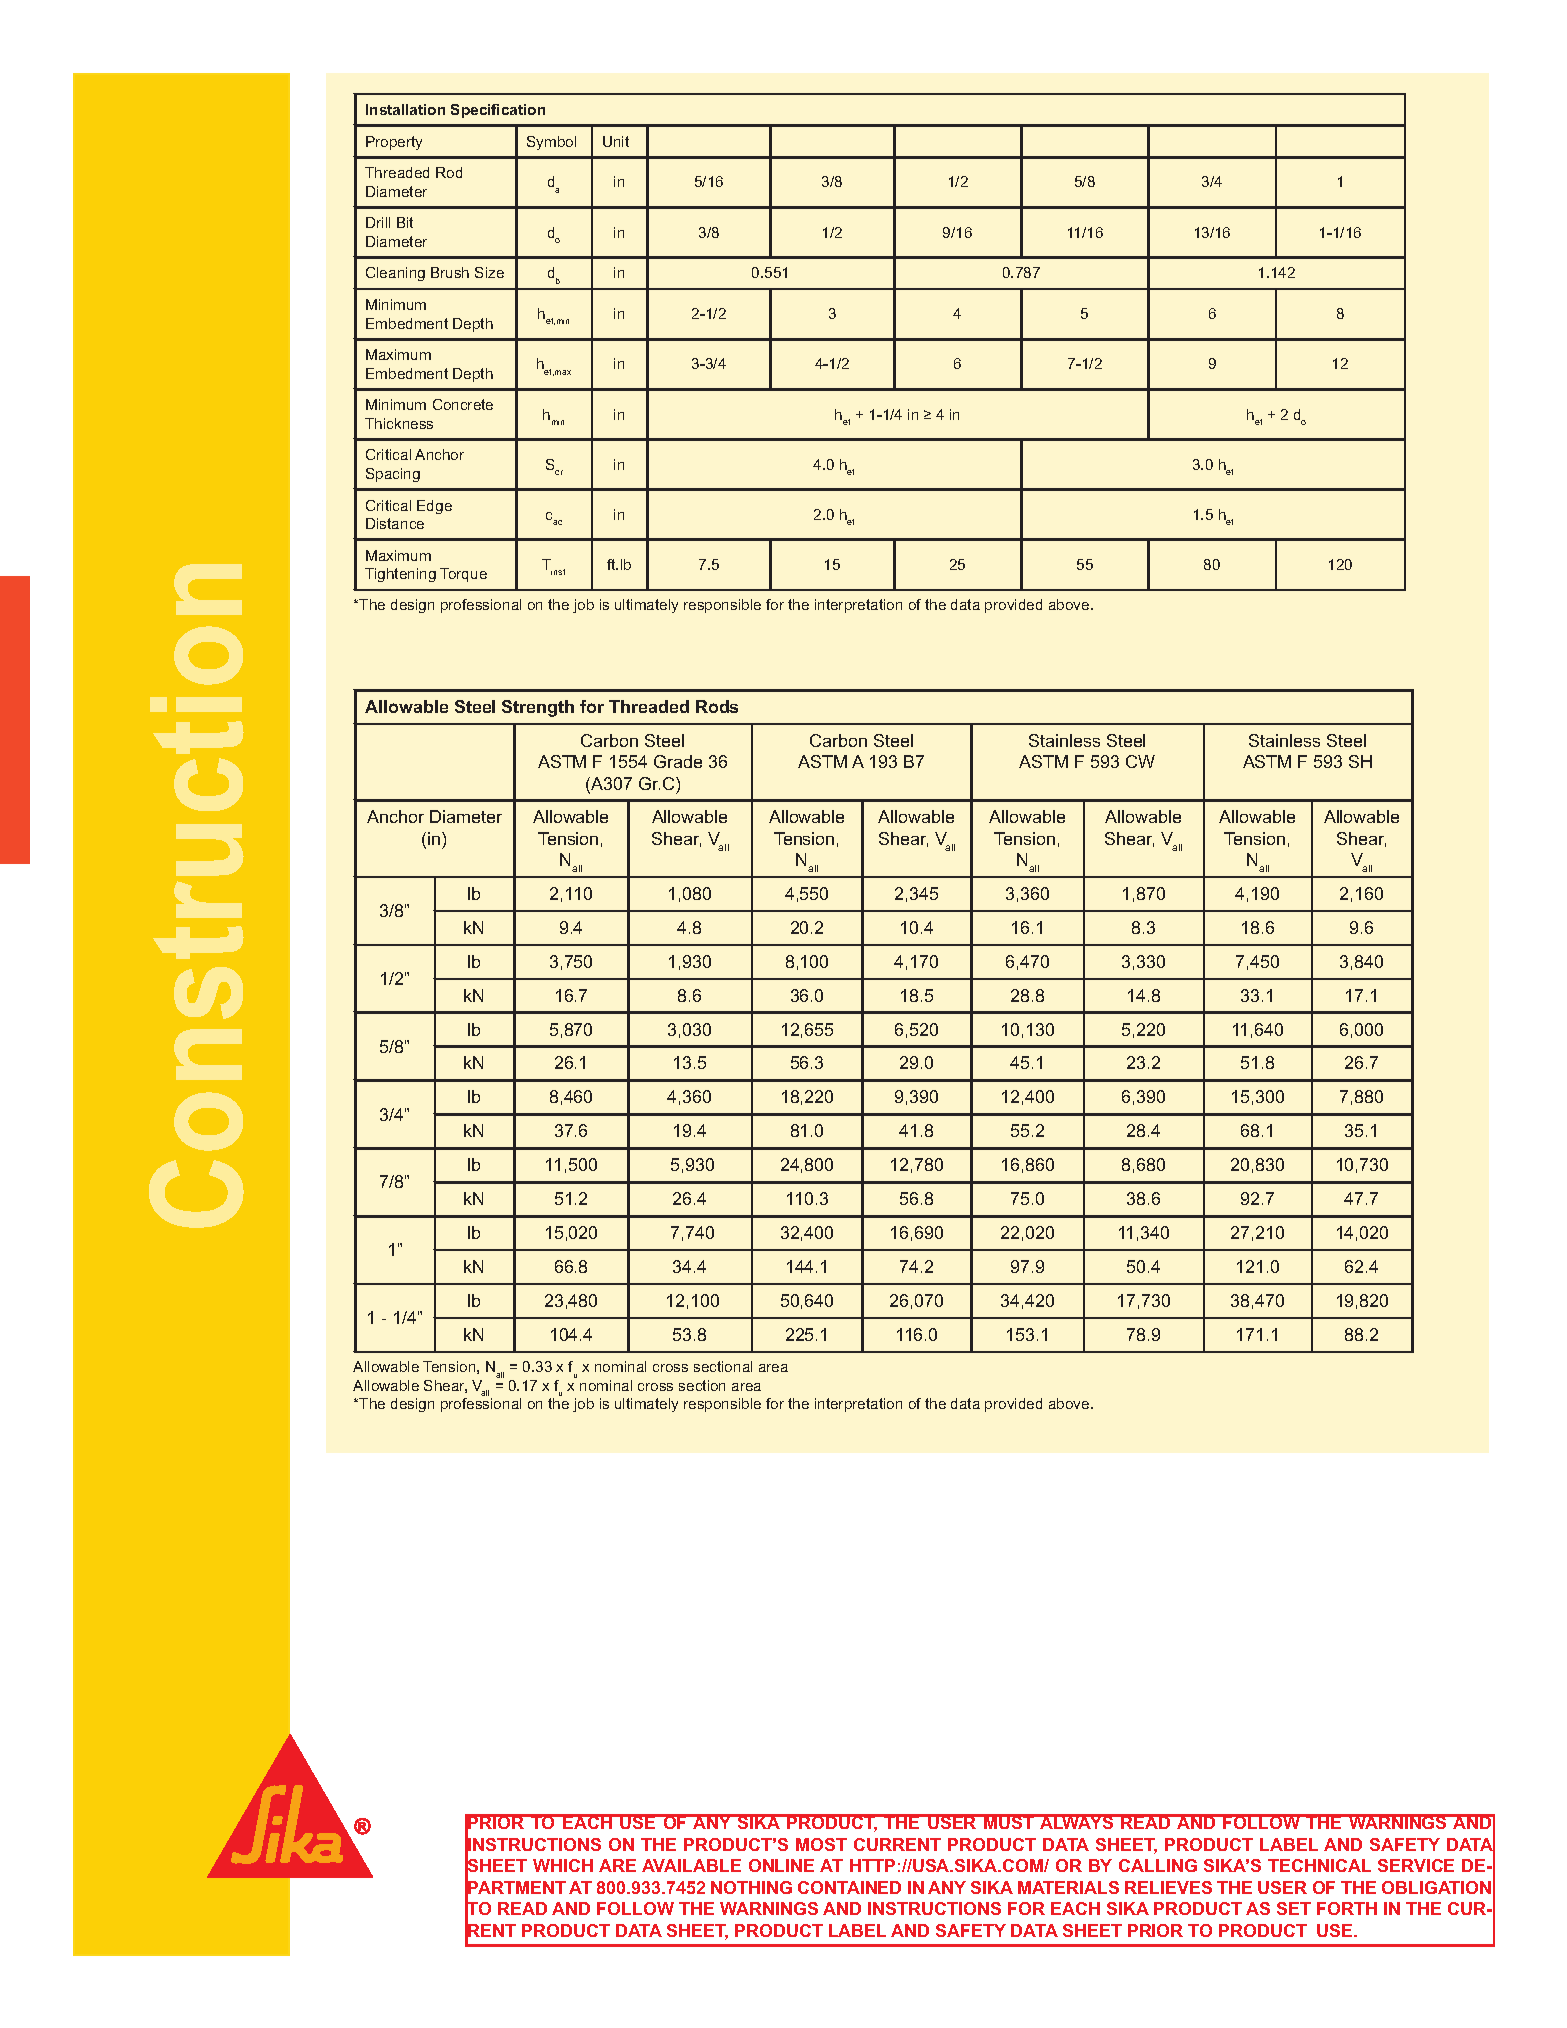 Image resolution: width=1567 pixels, height=2028 pixels. What do you see at coordinates (616, 141) in the screenshot?
I see `Unit` at bounding box center [616, 141].
